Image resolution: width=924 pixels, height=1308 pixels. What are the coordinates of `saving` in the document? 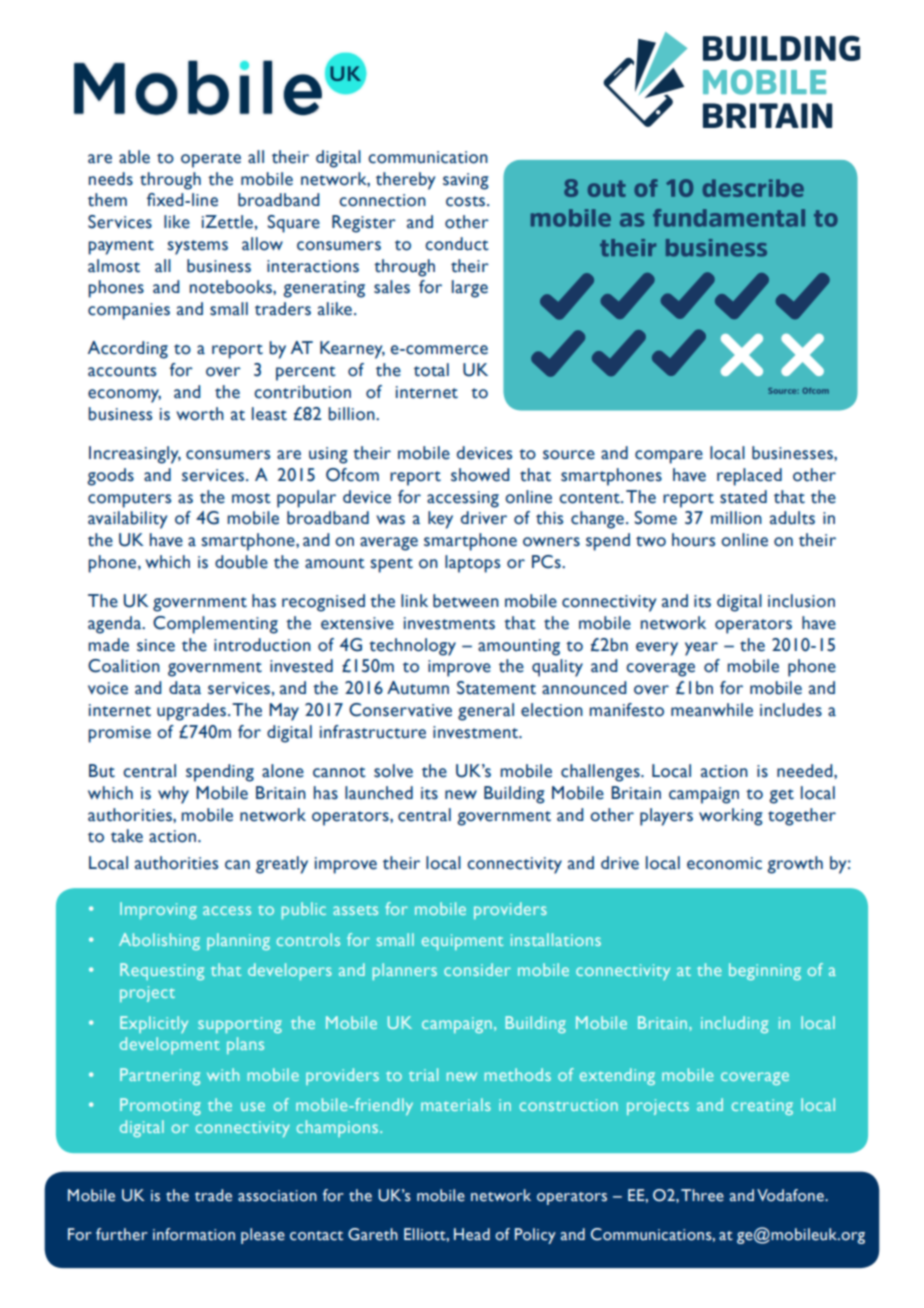 It's located at (466, 181).
